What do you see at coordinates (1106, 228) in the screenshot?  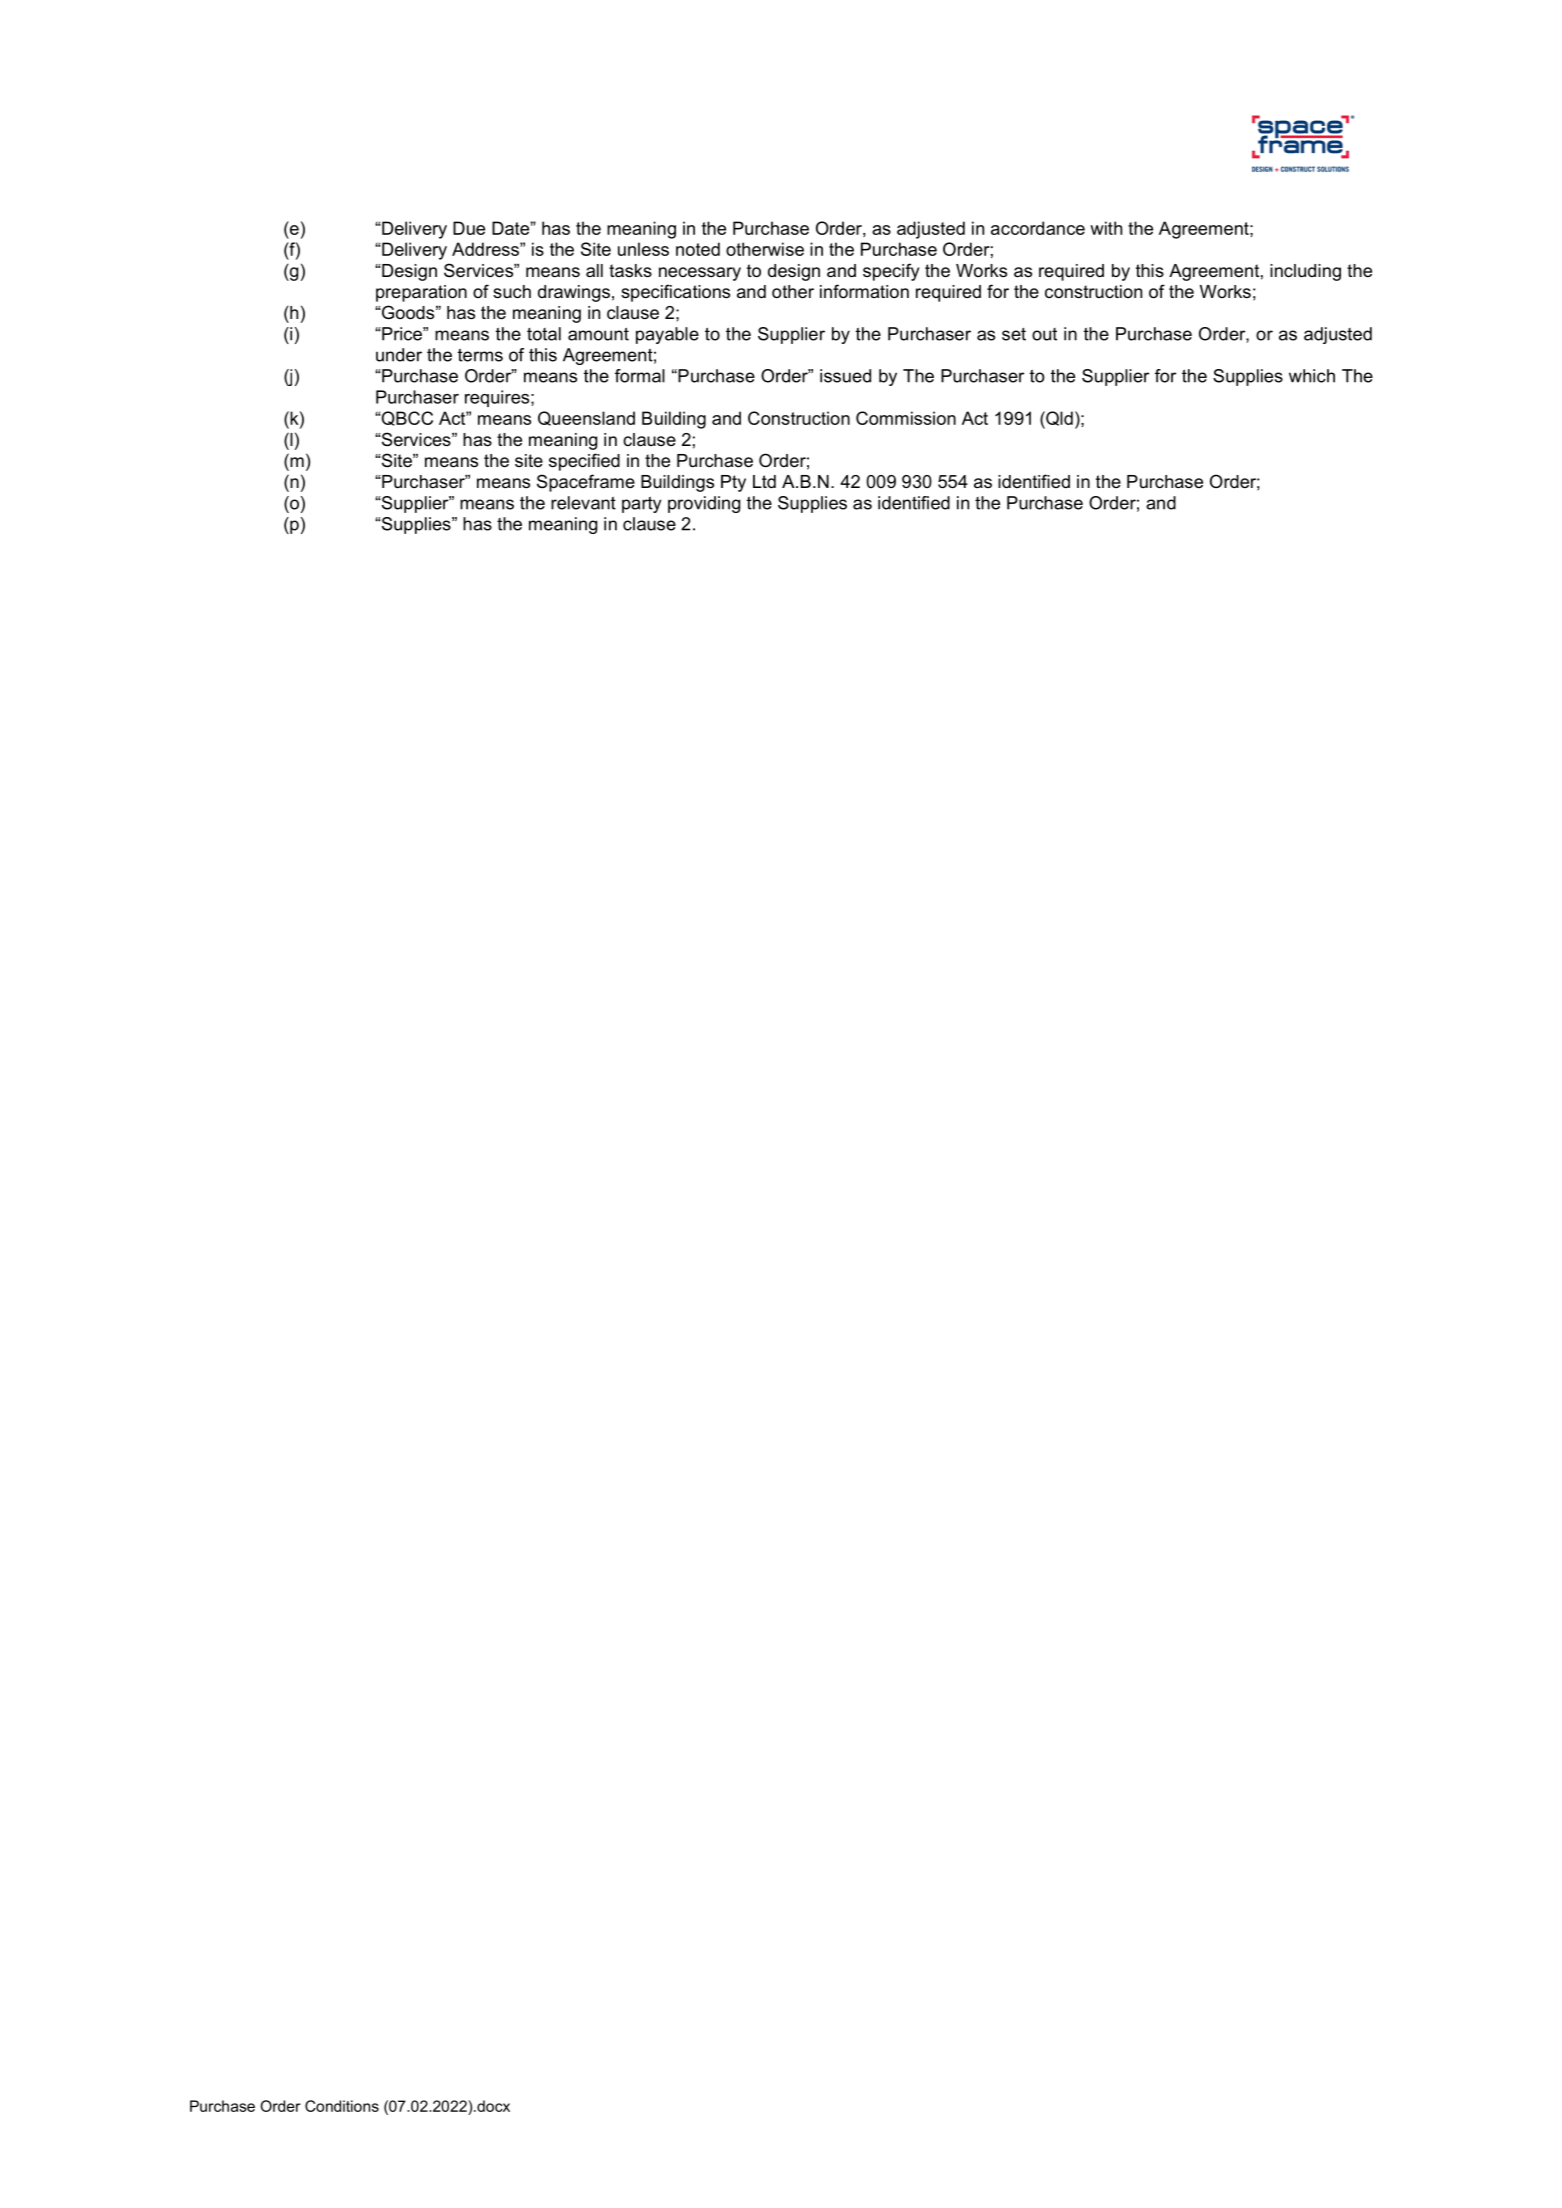 I see `with` at bounding box center [1106, 228].
